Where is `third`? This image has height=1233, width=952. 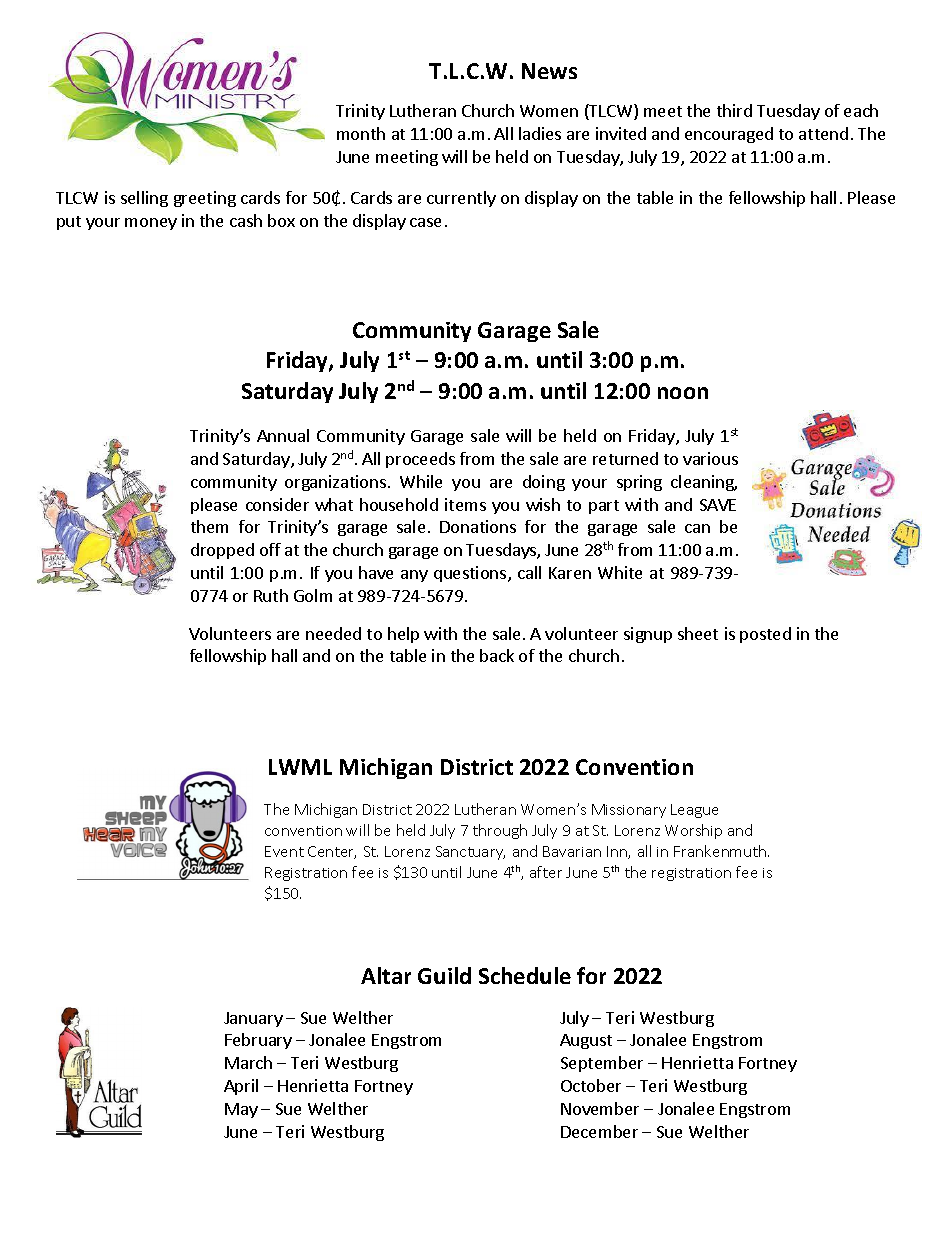
third is located at coordinates (734, 110).
